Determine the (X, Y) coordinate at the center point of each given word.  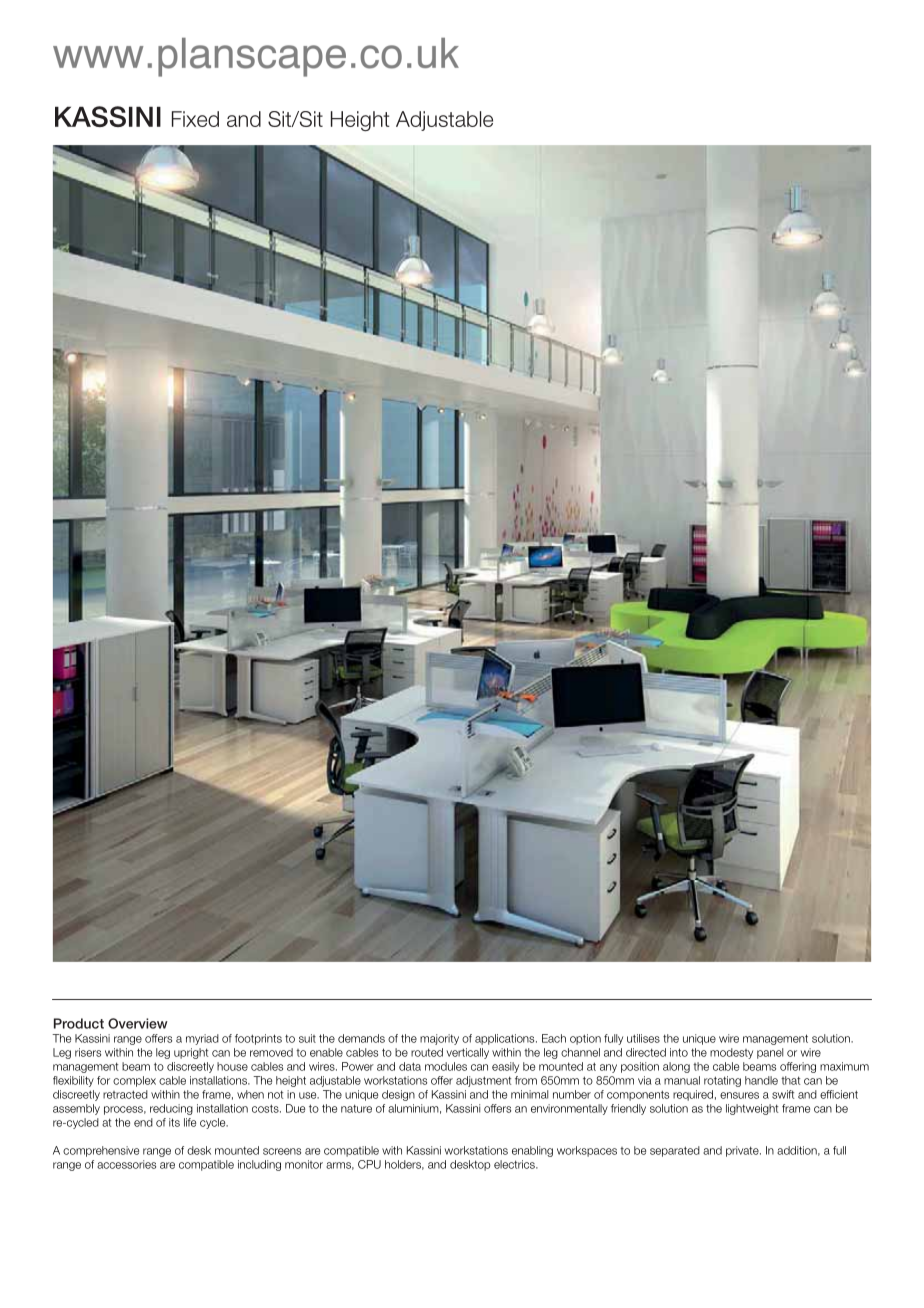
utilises (643, 1038)
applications (506, 1039)
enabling (532, 1151)
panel (770, 1053)
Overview (138, 1023)
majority (439, 1039)
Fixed (195, 119)
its (174, 1122)
